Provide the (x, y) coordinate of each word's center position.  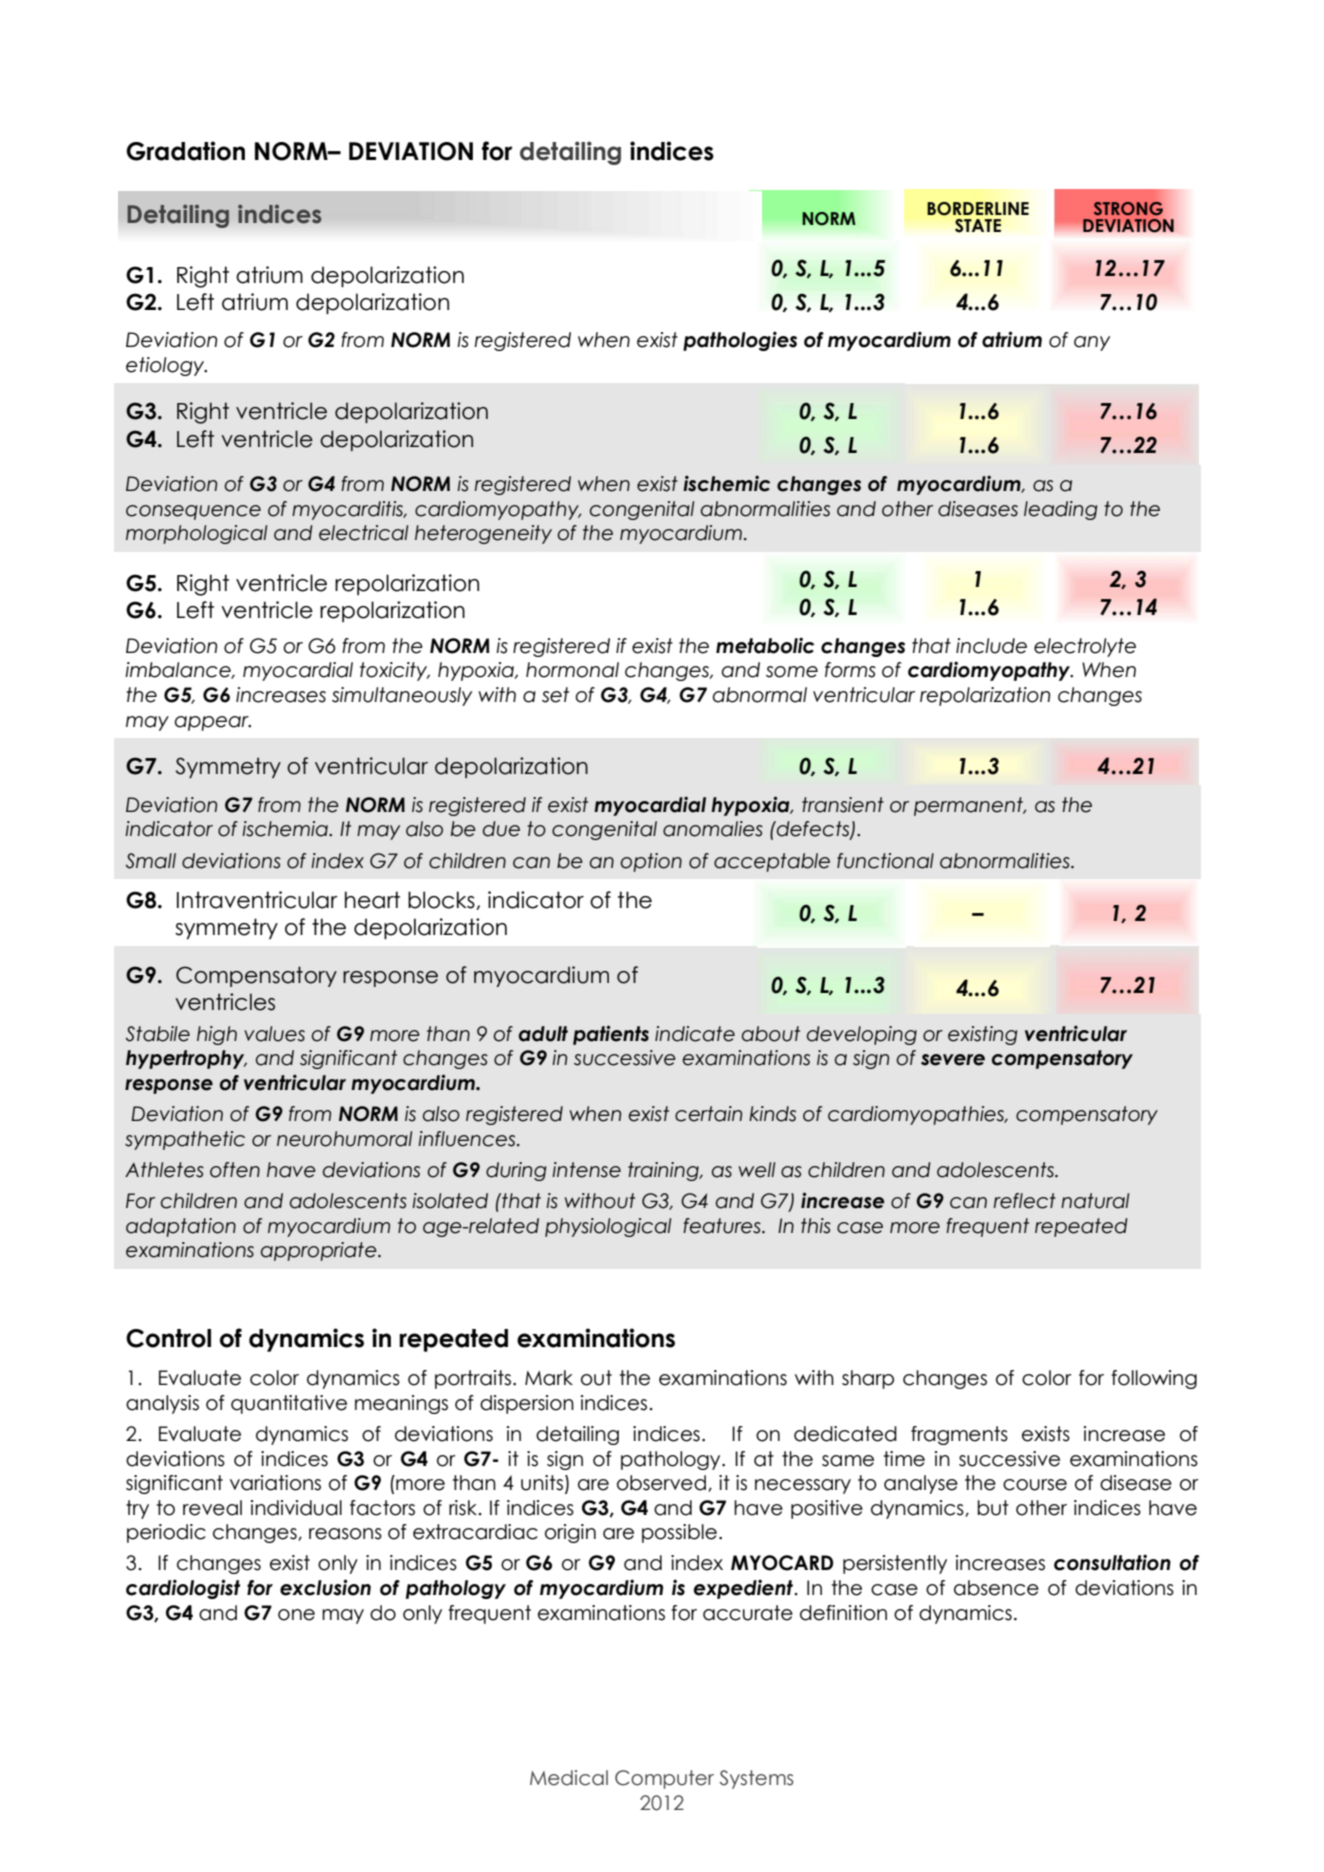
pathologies (740, 341)
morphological (196, 534)
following (1154, 1379)
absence (996, 1588)
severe (953, 1060)
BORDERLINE (978, 209)
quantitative (289, 1404)
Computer (664, 1779)
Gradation (185, 151)
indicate (695, 1034)
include (991, 646)
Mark (549, 1378)
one (296, 1615)
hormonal (572, 670)
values (274, 1034)
